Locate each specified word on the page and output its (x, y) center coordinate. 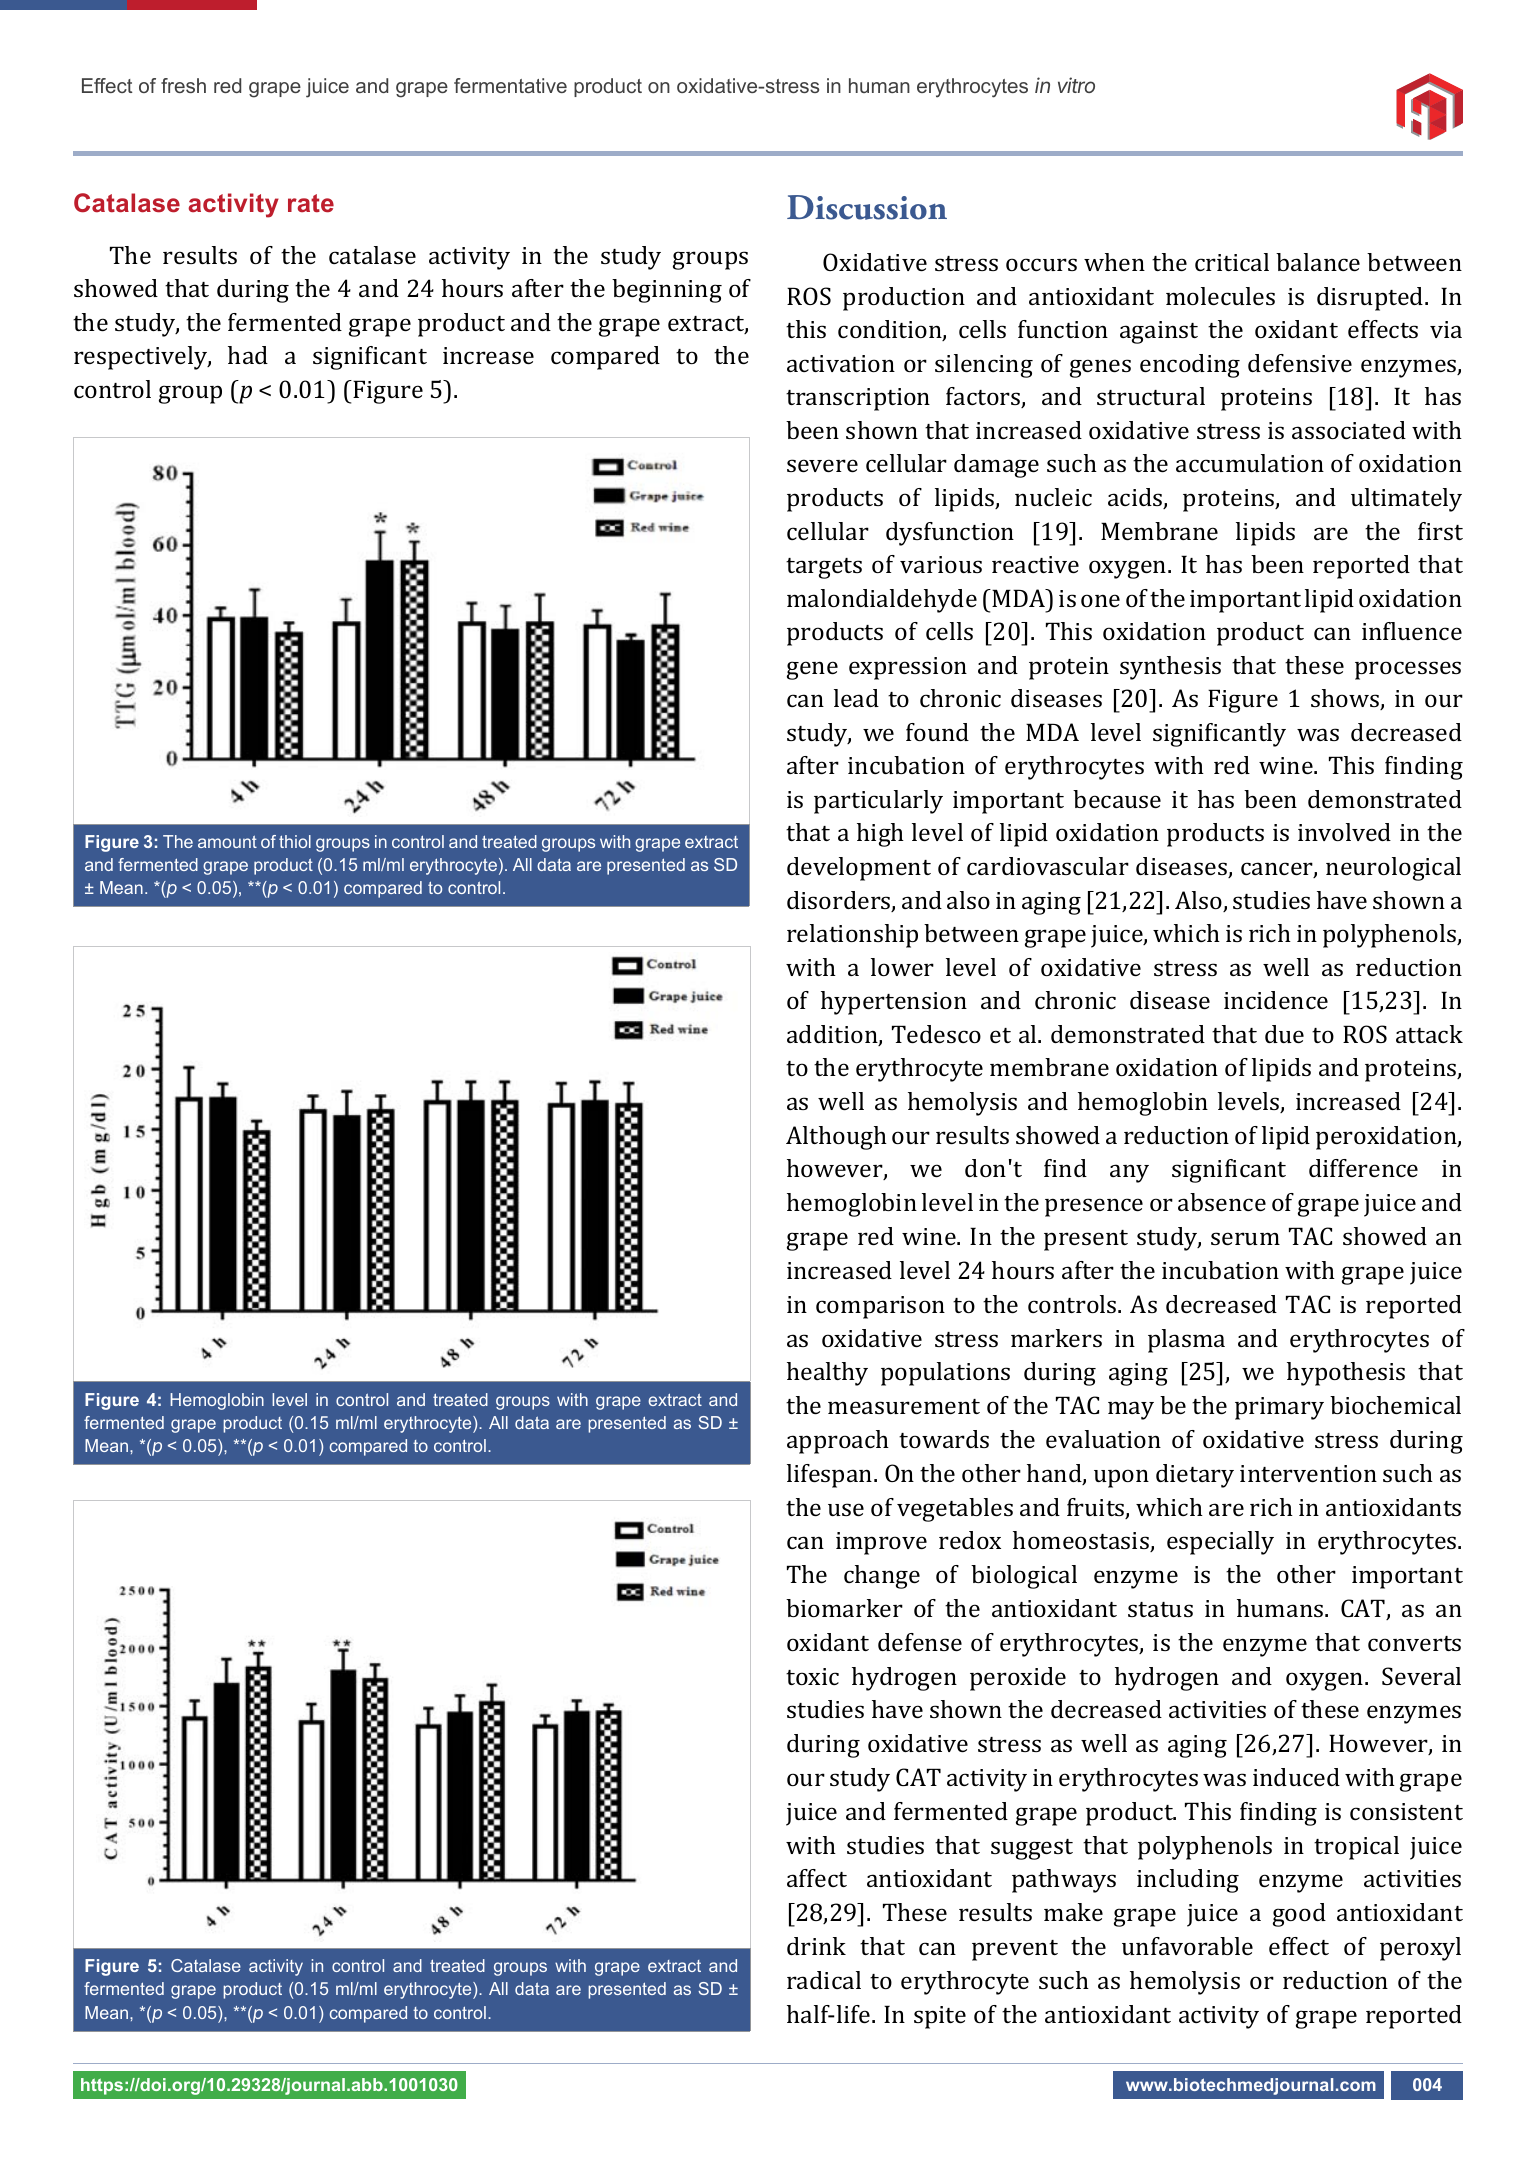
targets (824, 568)
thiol (295, 841)
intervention (1308, 1473)
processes (1408, 670)
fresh (183, 85)
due (1284, 1034)
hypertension (894, 1003)
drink (816, 1946)
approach (838, 1442)
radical (824, 1980)
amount (227, 841)
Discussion (867, 207)
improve (881, 1543)
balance (1318, 262)
